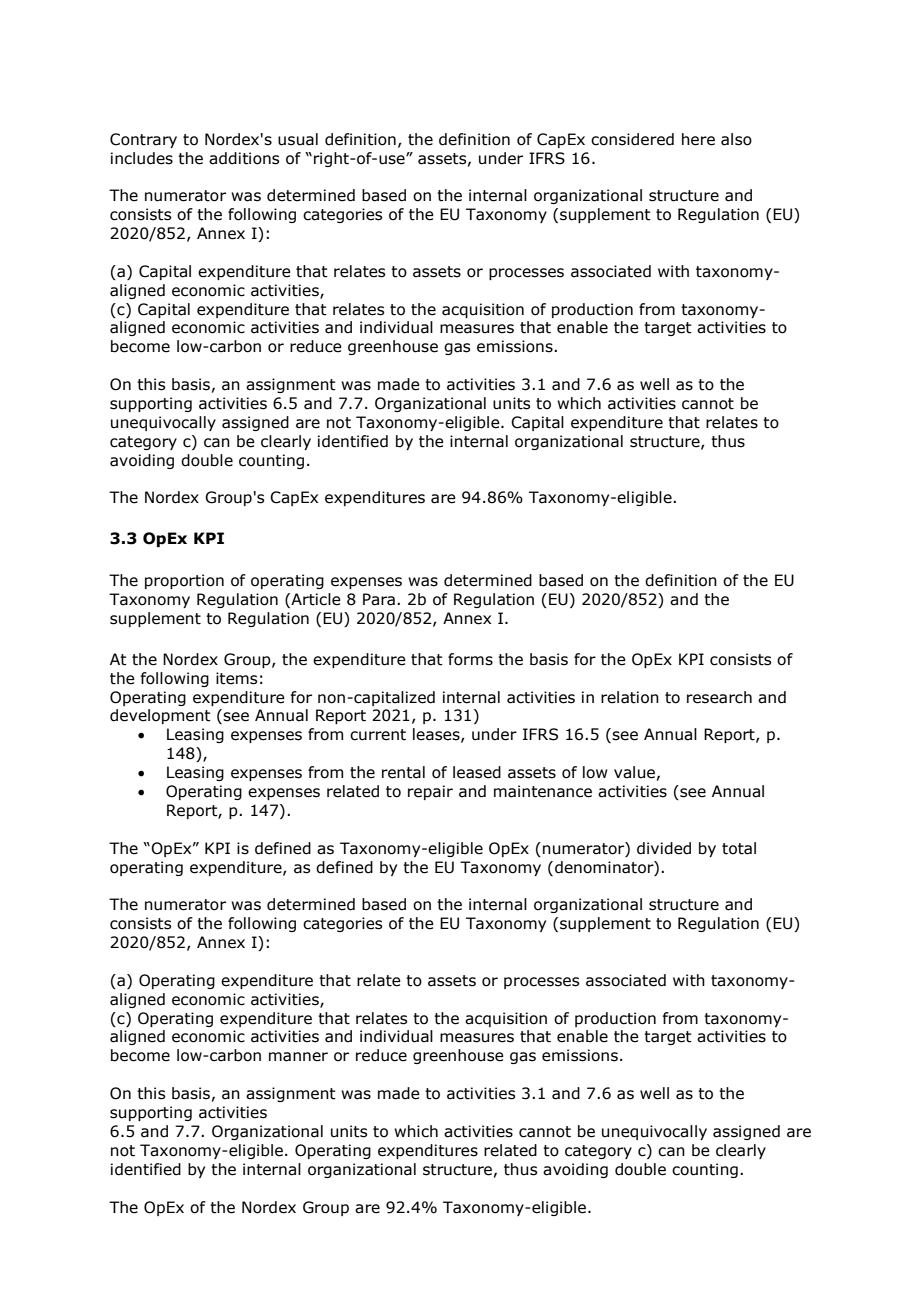 This screenshot has height=1308, width=924. I want to click on additions, so click(244, 158).
